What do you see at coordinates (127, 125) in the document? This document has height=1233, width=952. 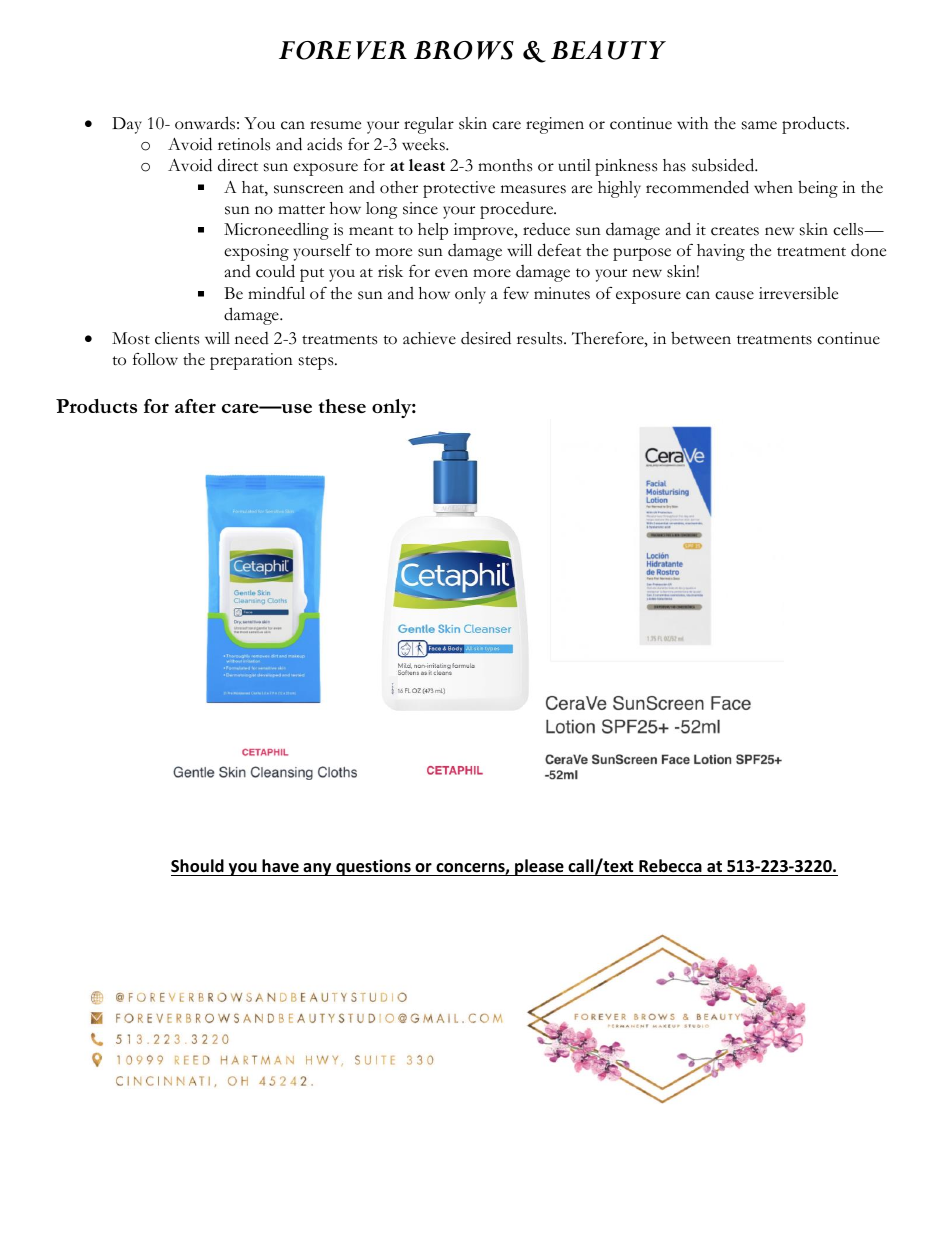 I see `Day` at bounding box center [127, 125].
